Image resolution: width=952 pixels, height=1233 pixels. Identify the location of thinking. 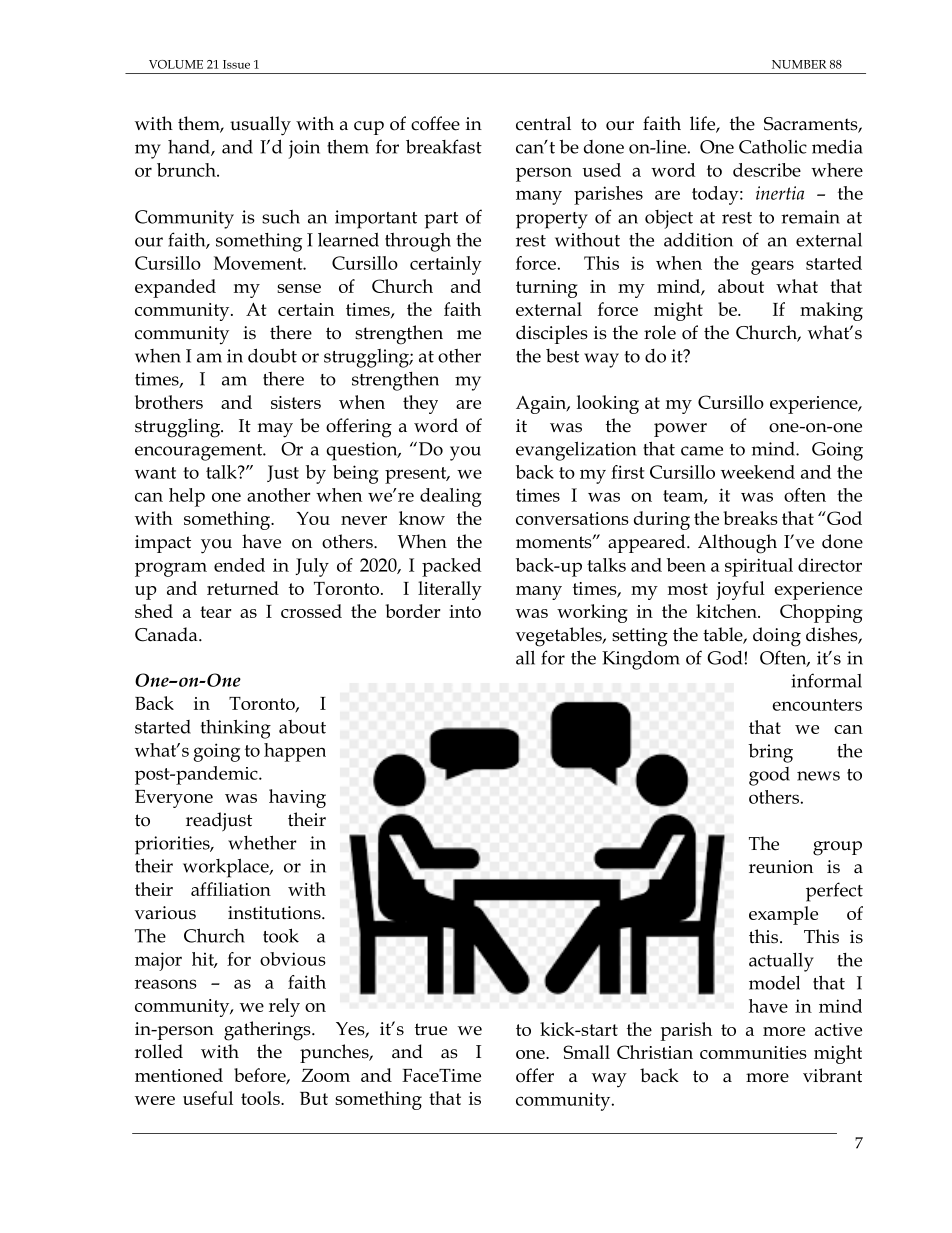
(236, 729).
